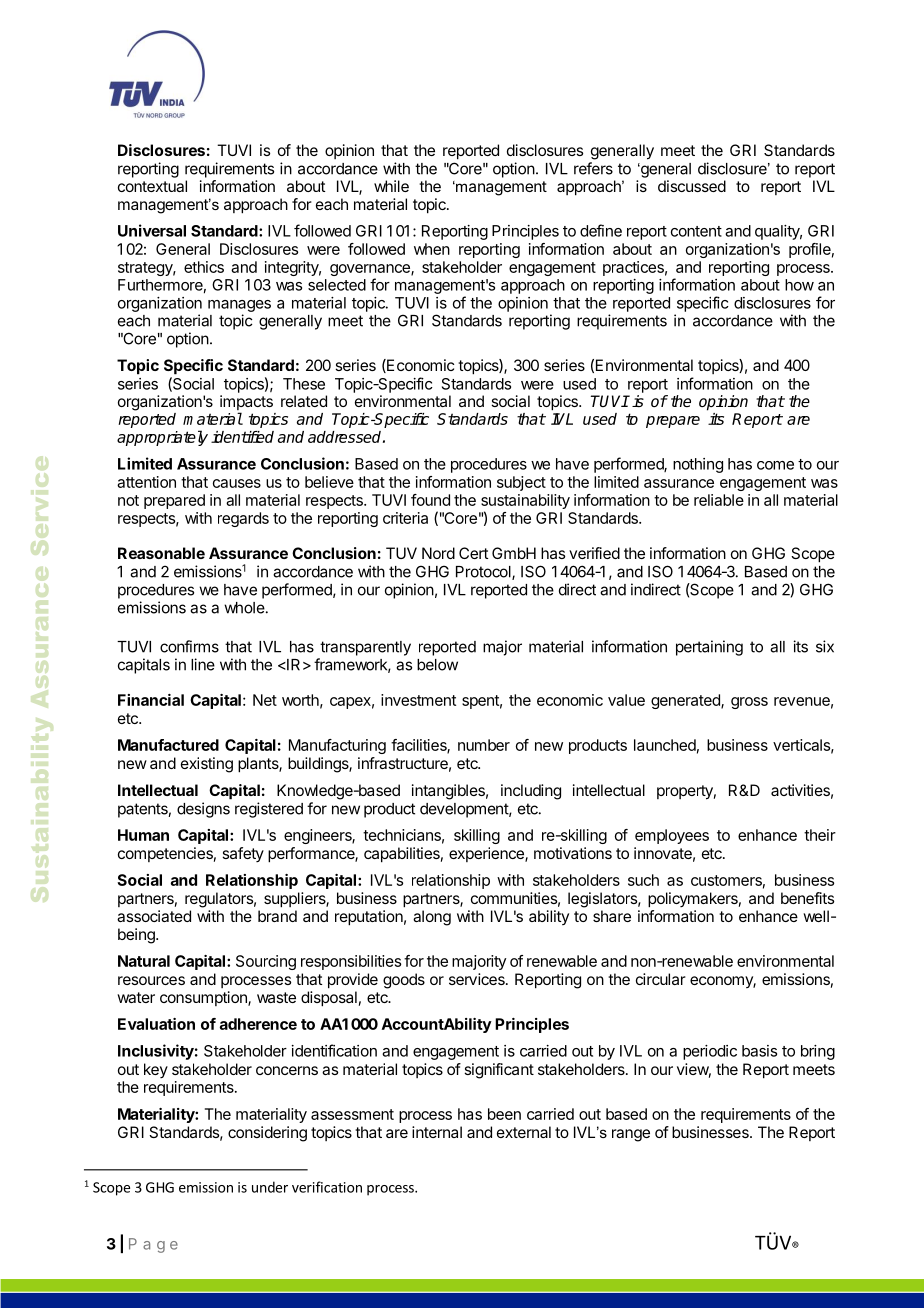  Describe the element at coordinates (749, 703) in the document. I see `gross` at that location.
